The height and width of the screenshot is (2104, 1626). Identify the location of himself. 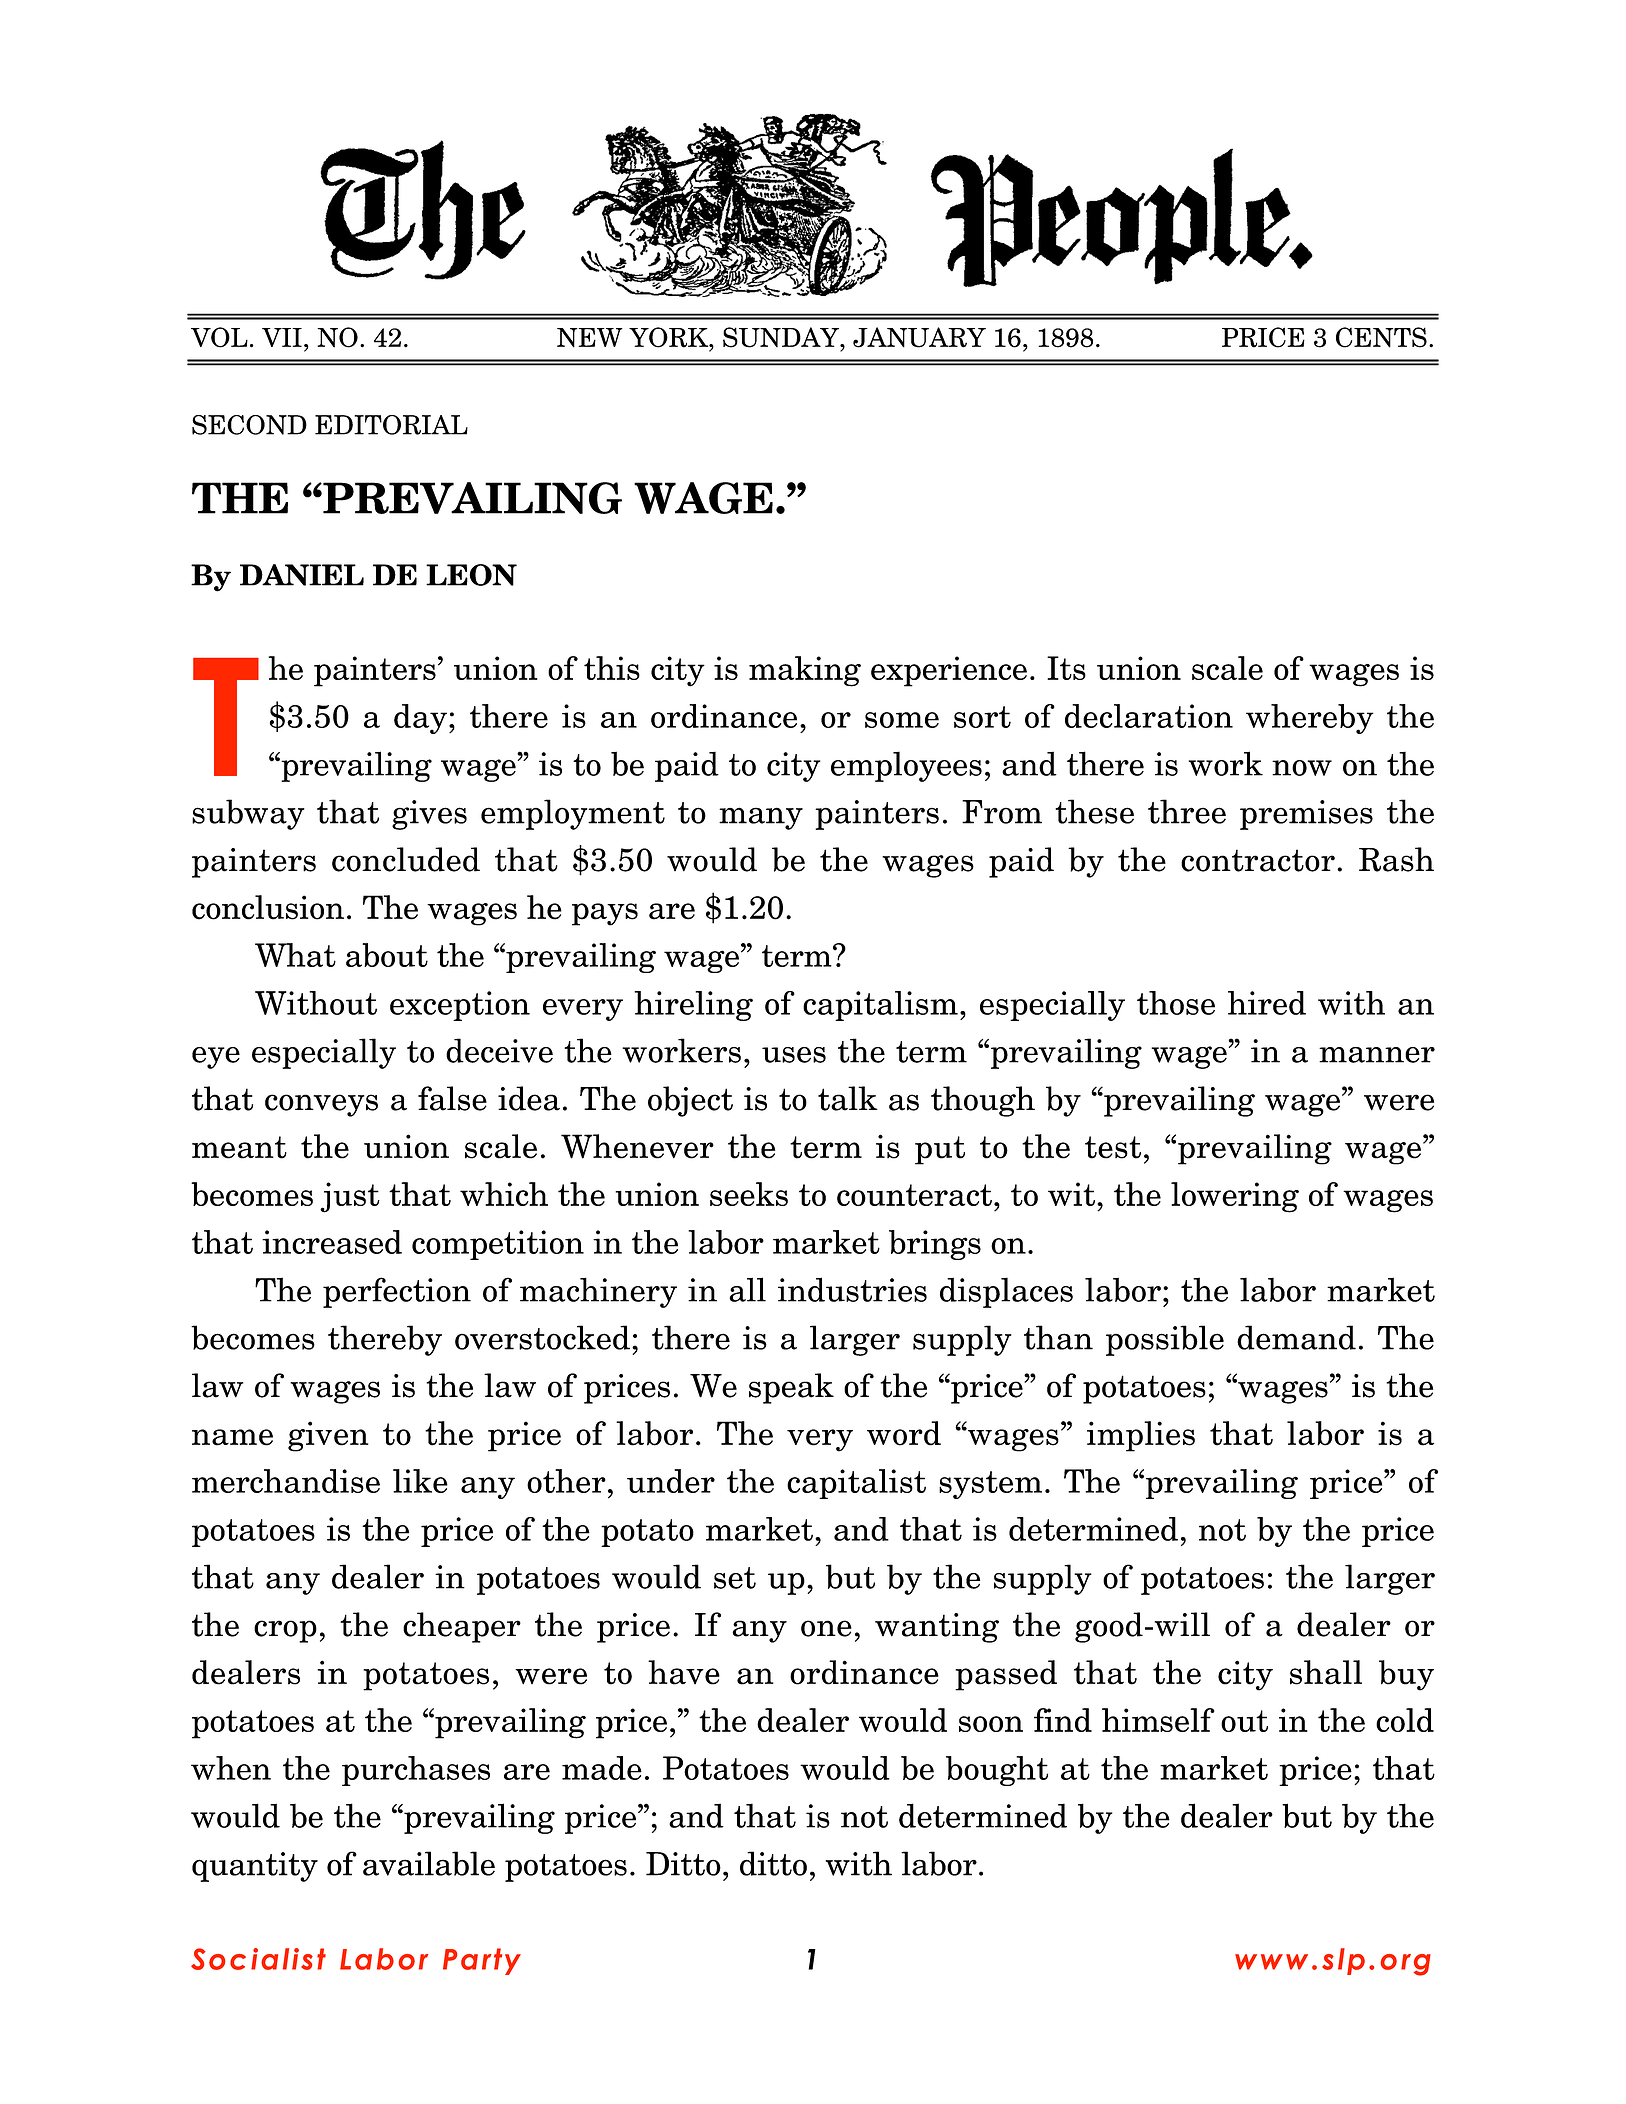
(1158, 1720).
